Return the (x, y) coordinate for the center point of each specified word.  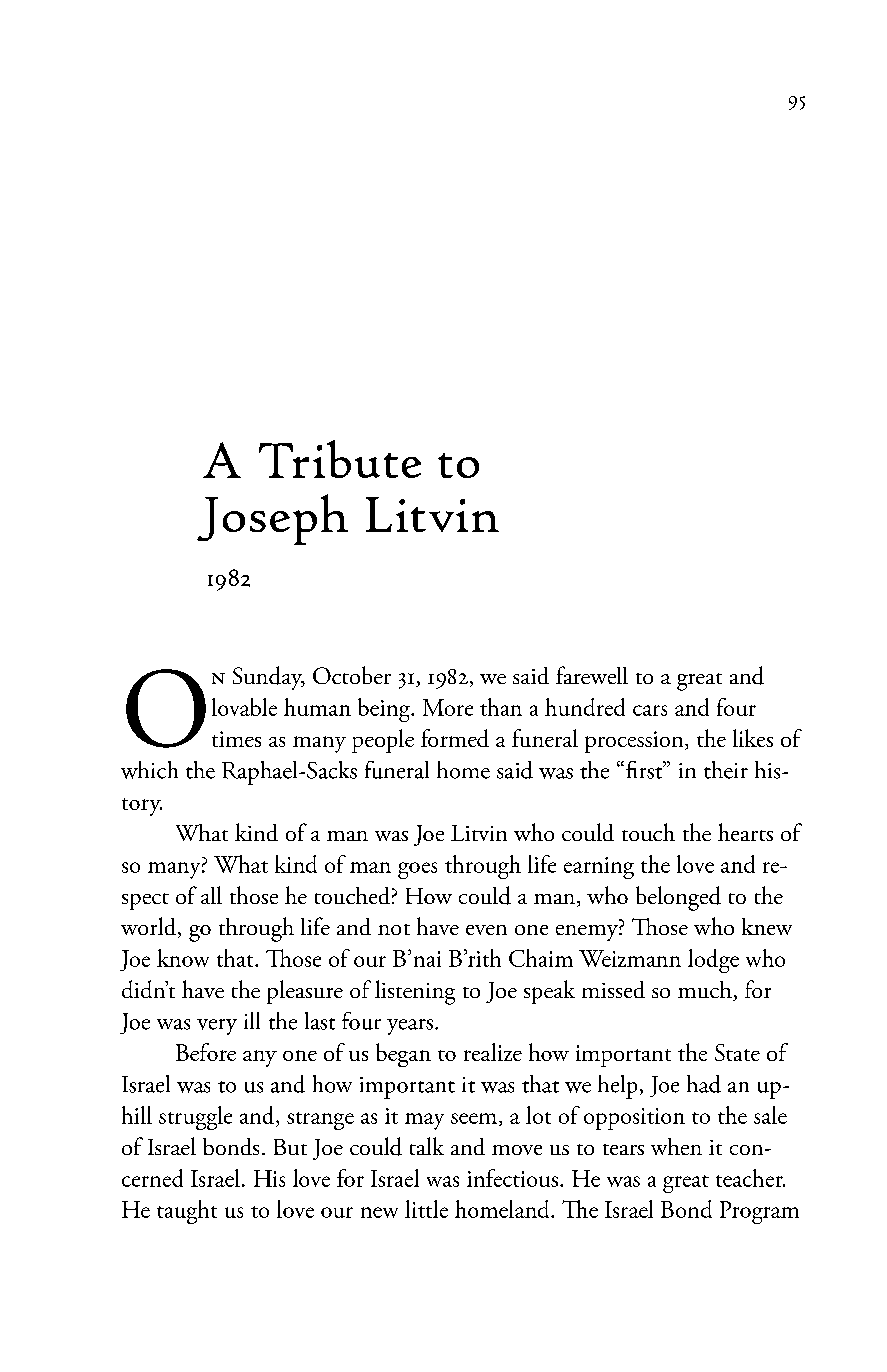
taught (187, 1212)
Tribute (340, 459)
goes (417, 870)
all (211, 895)
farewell (592, 675)
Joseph (272, 519)
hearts (745, 832)
